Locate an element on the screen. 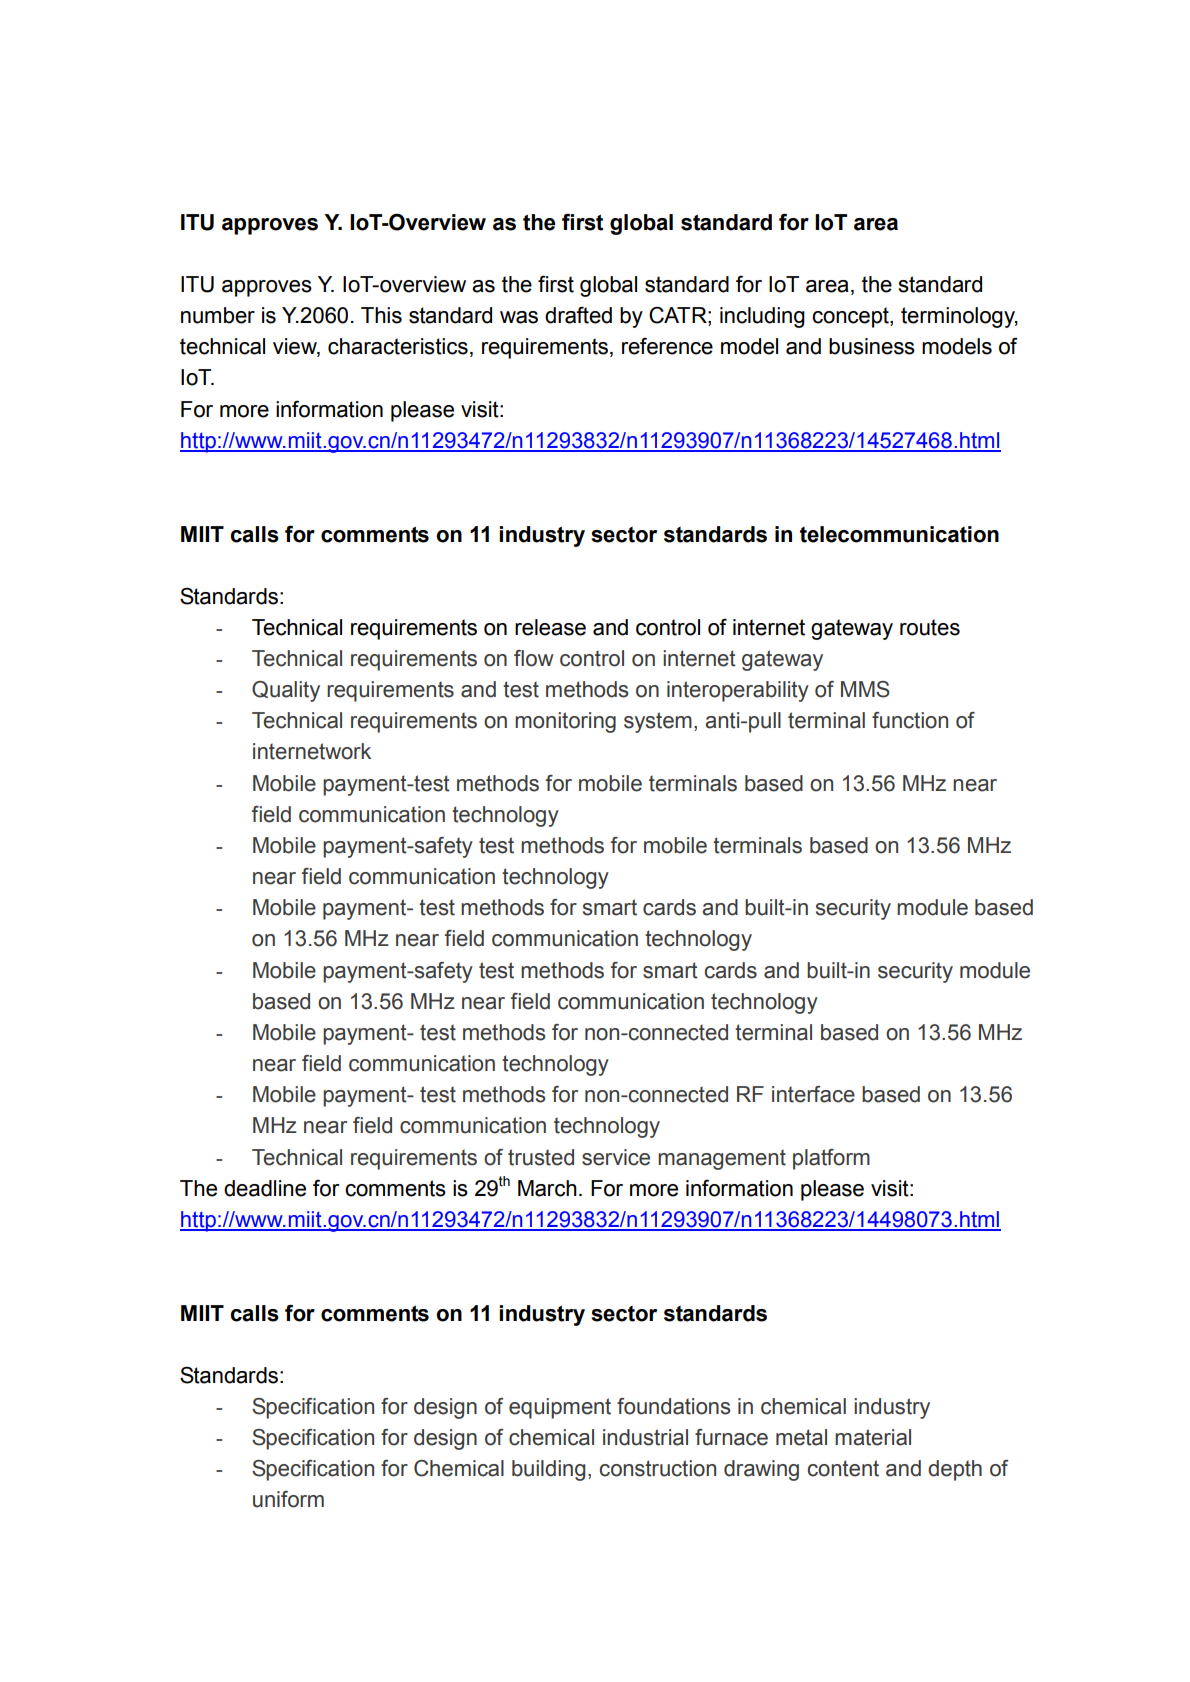 This screenshot has height=1682, width=1190. function is located at coordinates (910, 720).
